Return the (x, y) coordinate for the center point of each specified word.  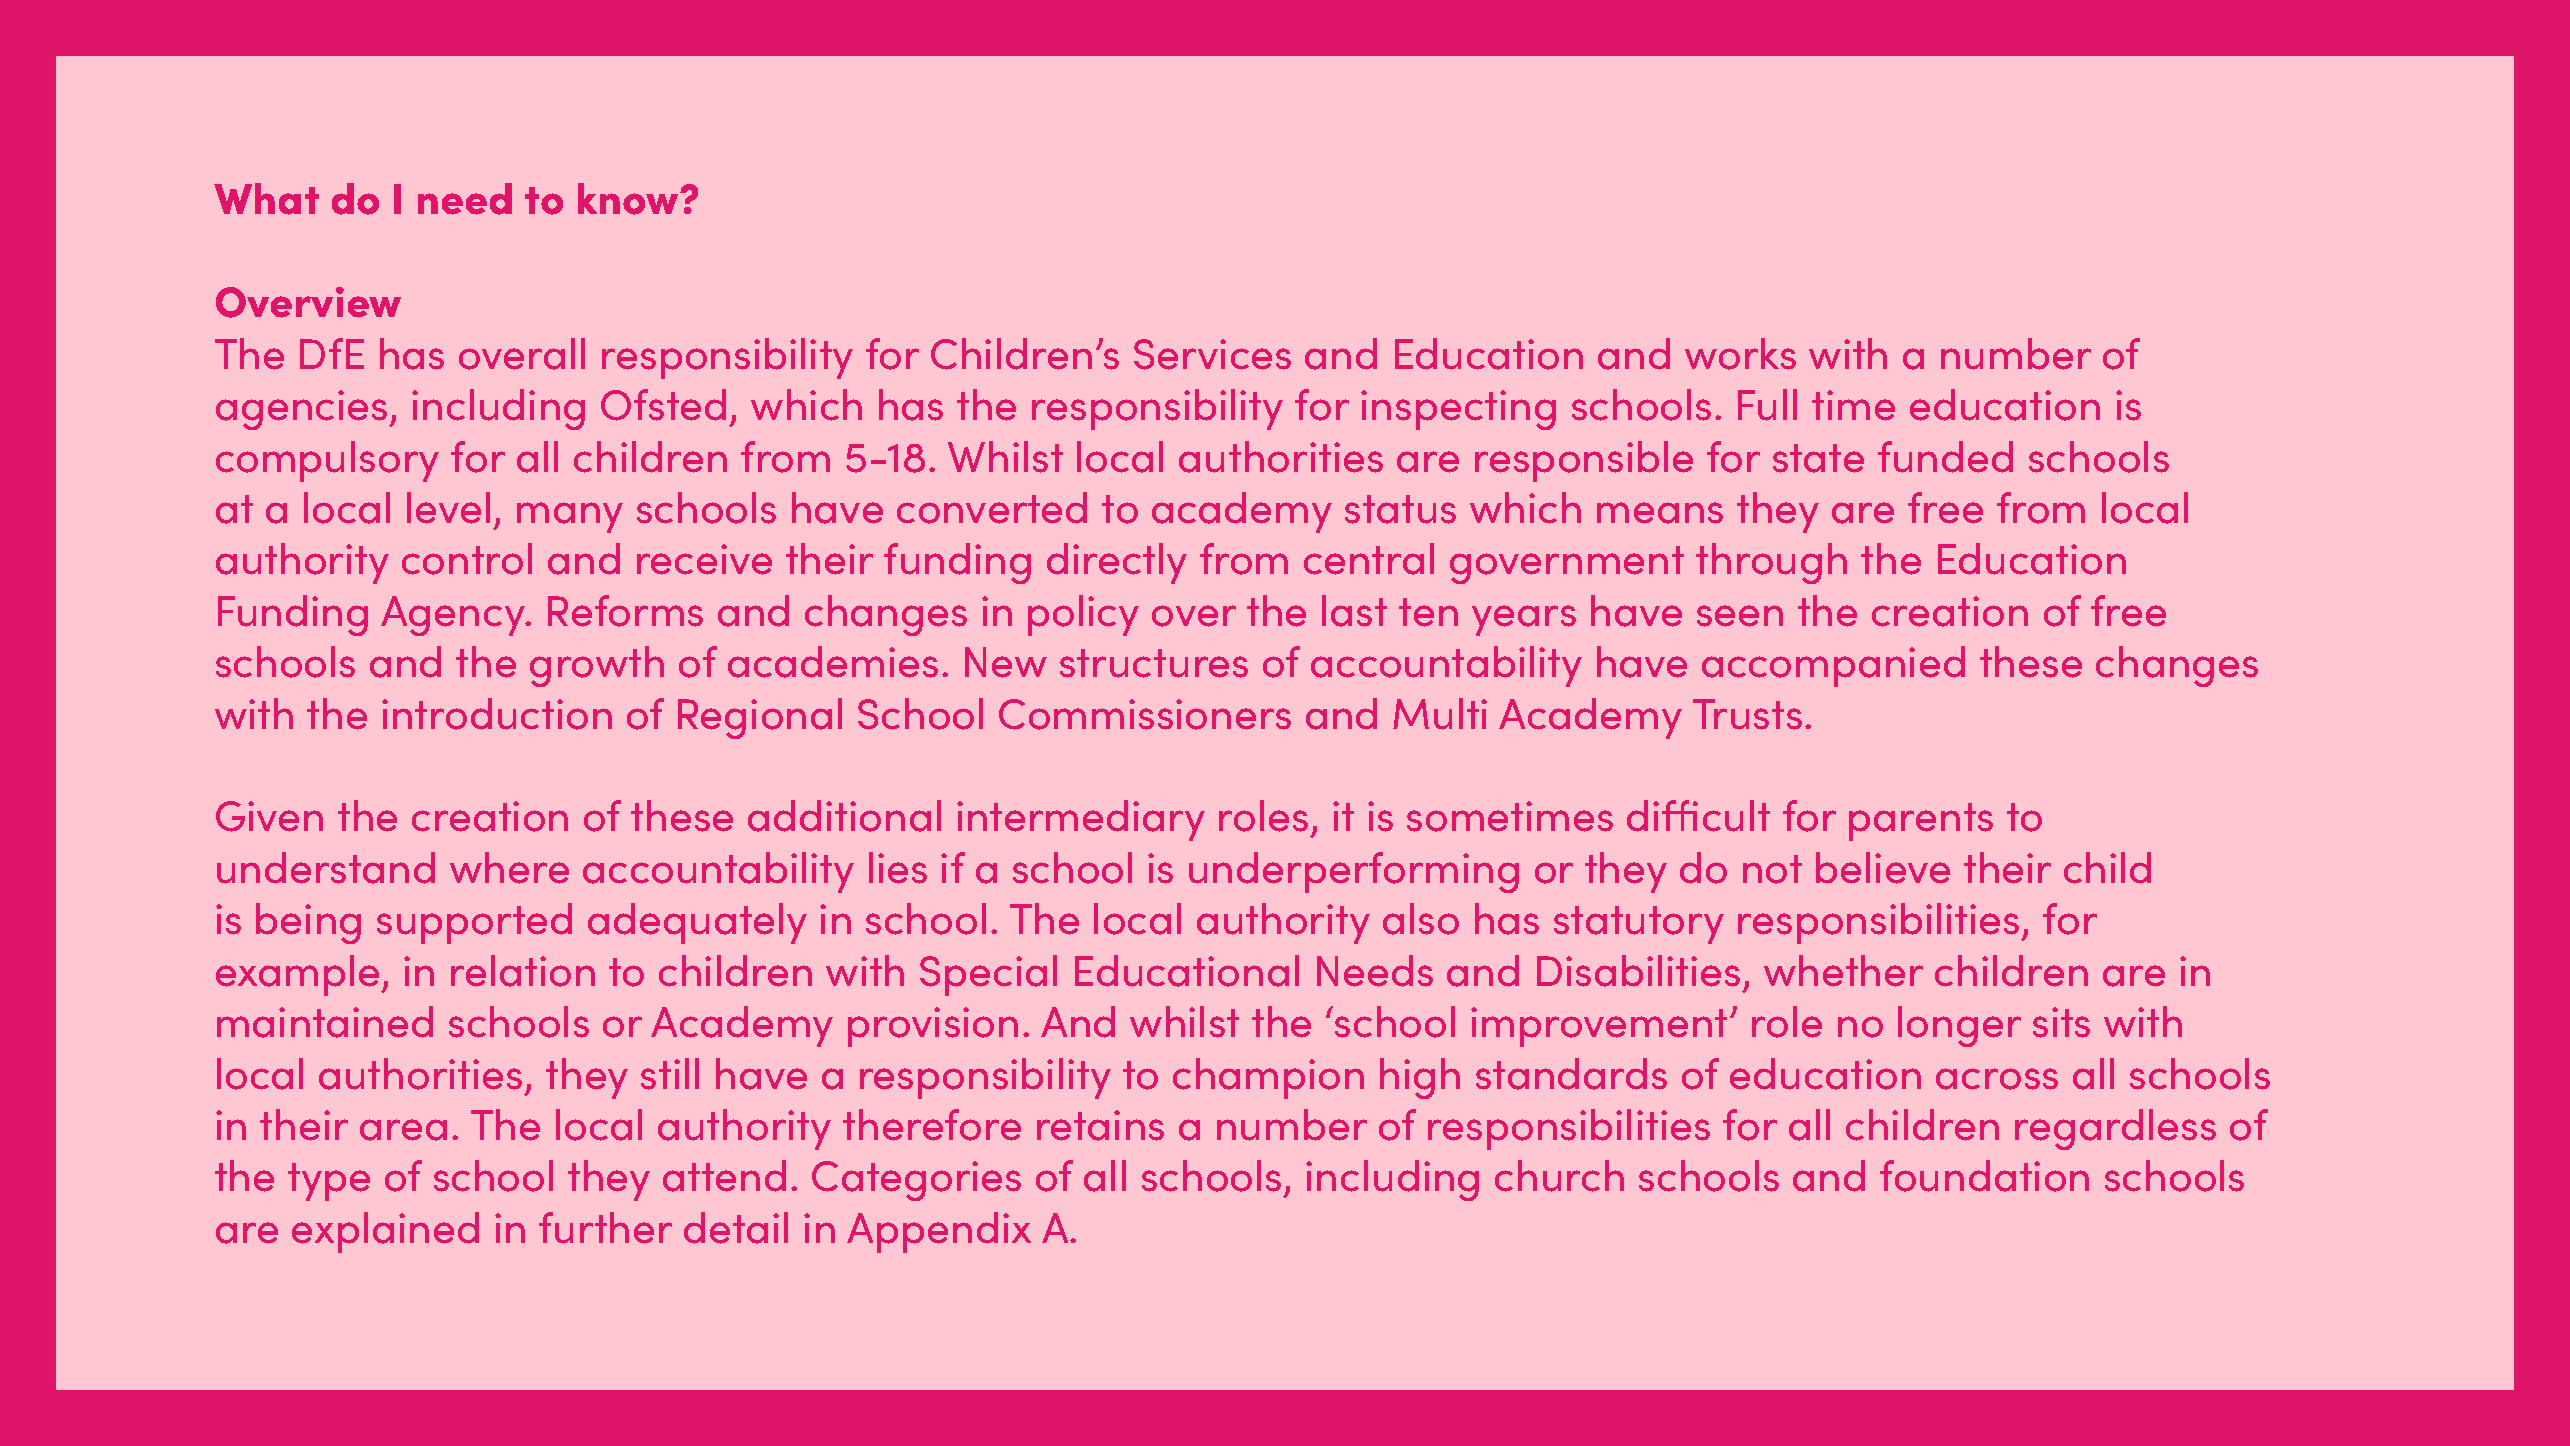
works (1740, 354)
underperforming (1354, 872)
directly (1117, 563)
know (629, 199)
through (1771, 563)
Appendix (939, 1232)
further (605, 1228)
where (509, 868)
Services (1212, 354)
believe (1883, 868)
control (467, 559)
